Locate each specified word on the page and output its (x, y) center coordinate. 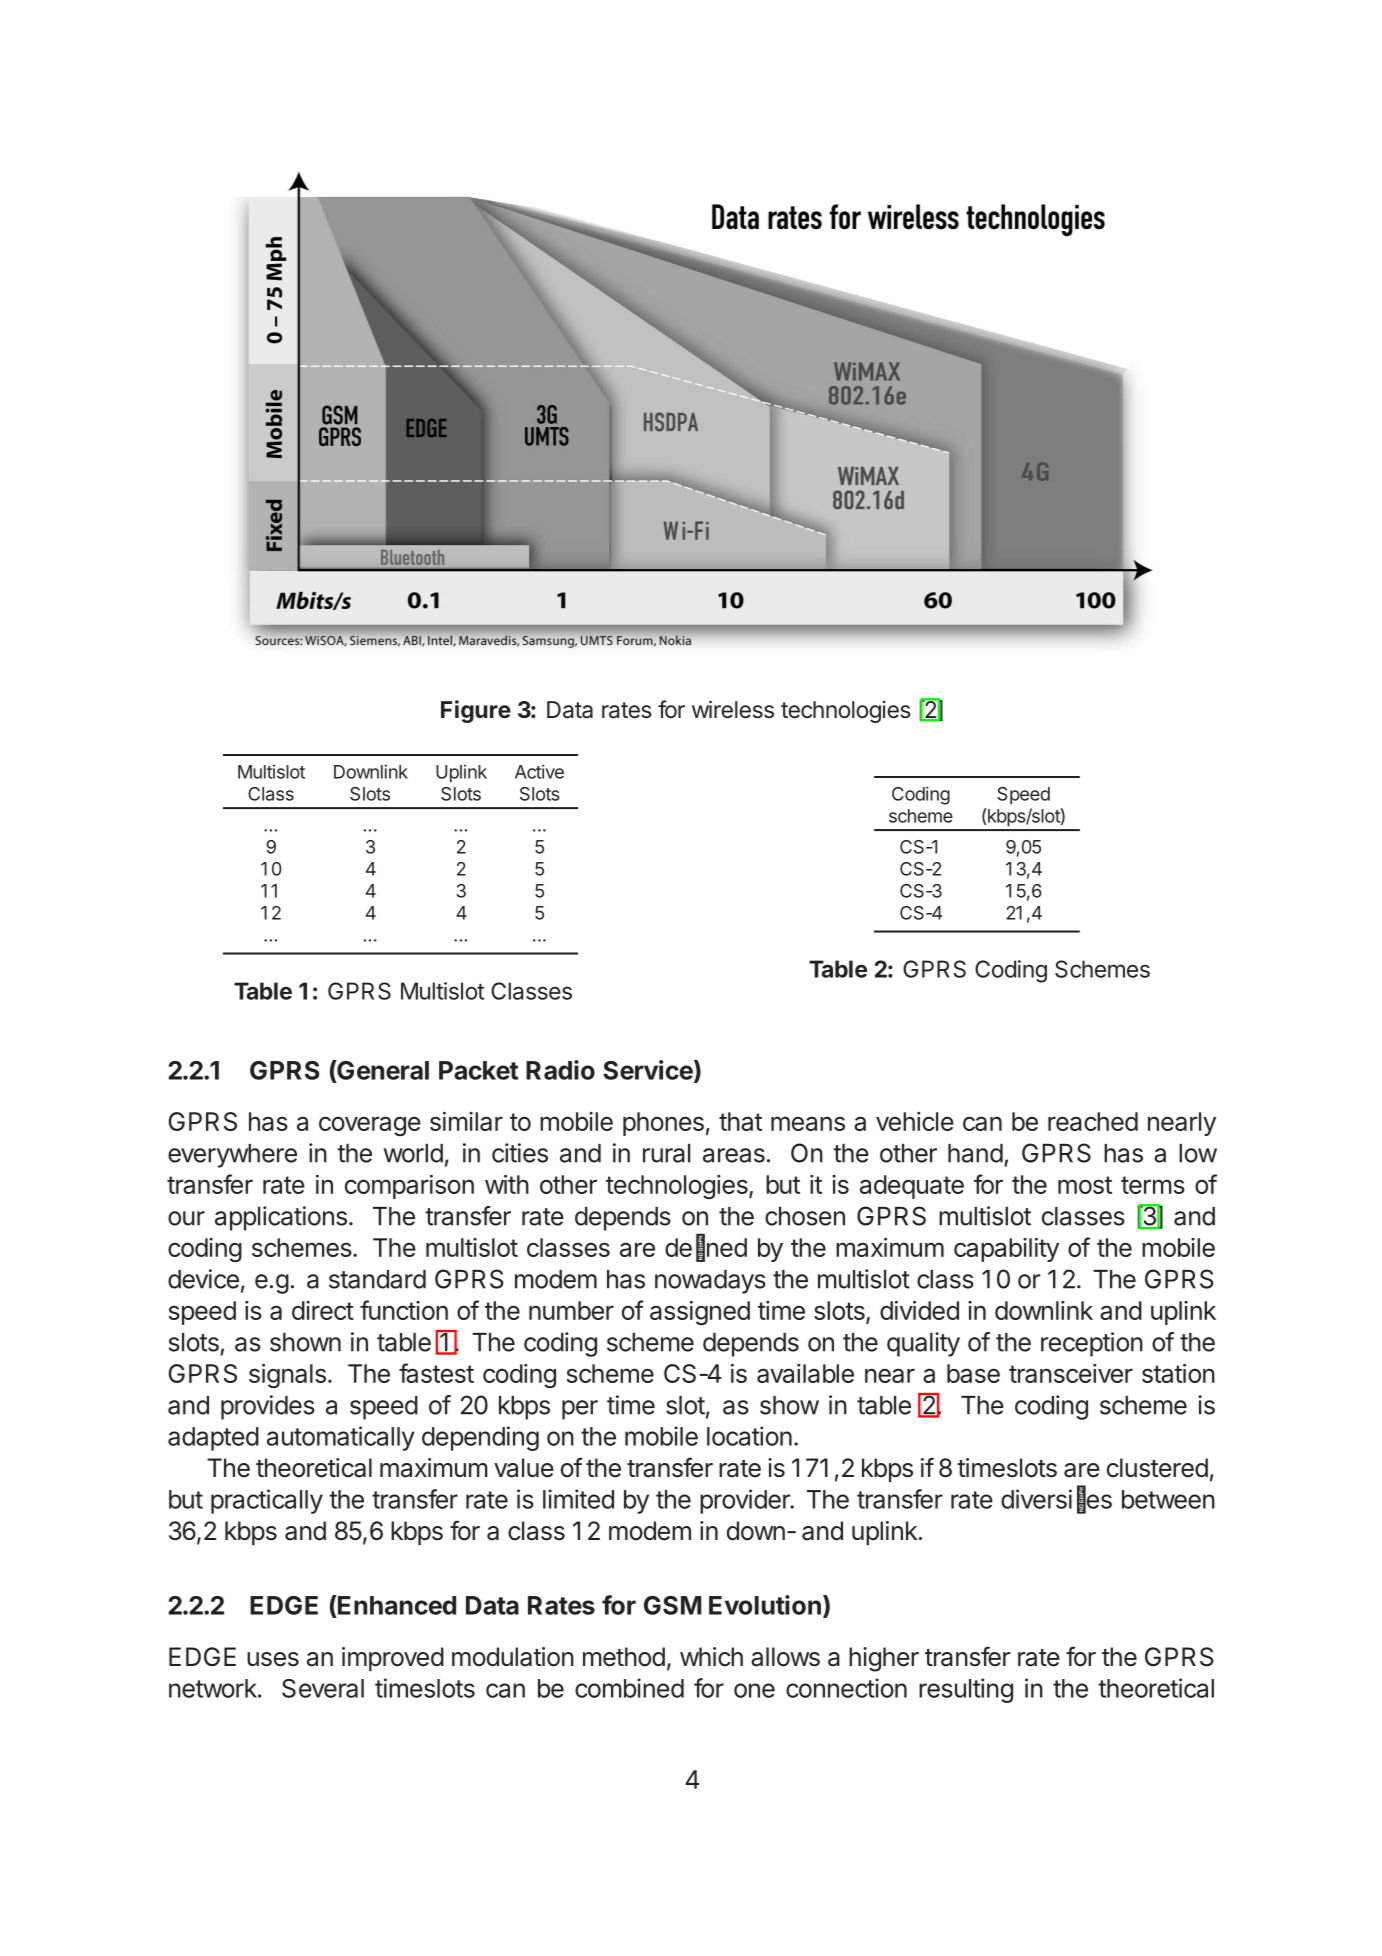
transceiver (1071, 1373)
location (749, 1436)
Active (539, 771)
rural (666, 1153)
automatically (341, 1438)
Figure (476, 711)
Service (649, 1071)
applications (281, 1218)
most (1085, 1185)
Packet (478, 1070)
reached (1093, 1121)
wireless (733, 709)
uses (273, 1659)
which (711, 1657)
